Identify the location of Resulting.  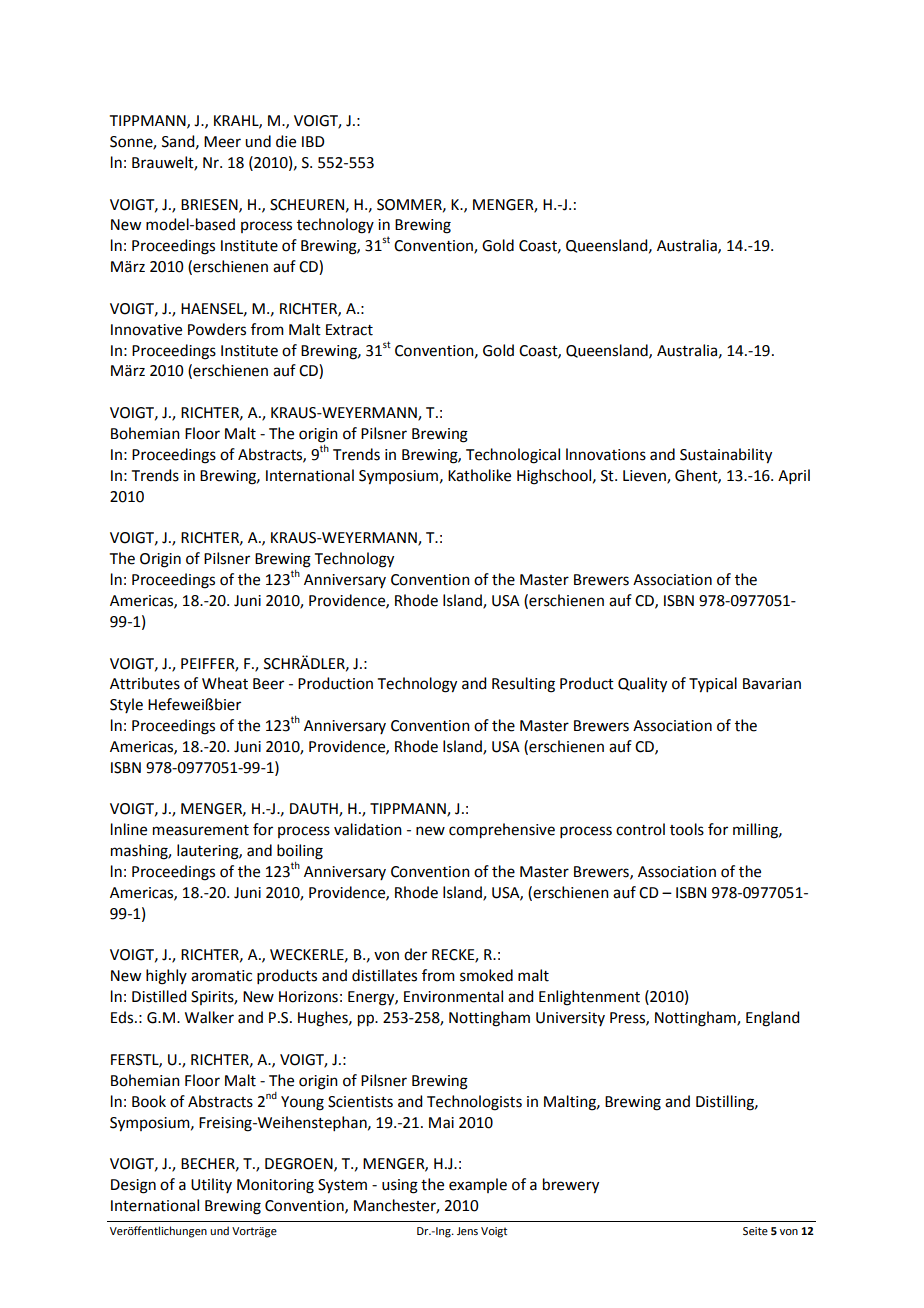
(523, 685).
